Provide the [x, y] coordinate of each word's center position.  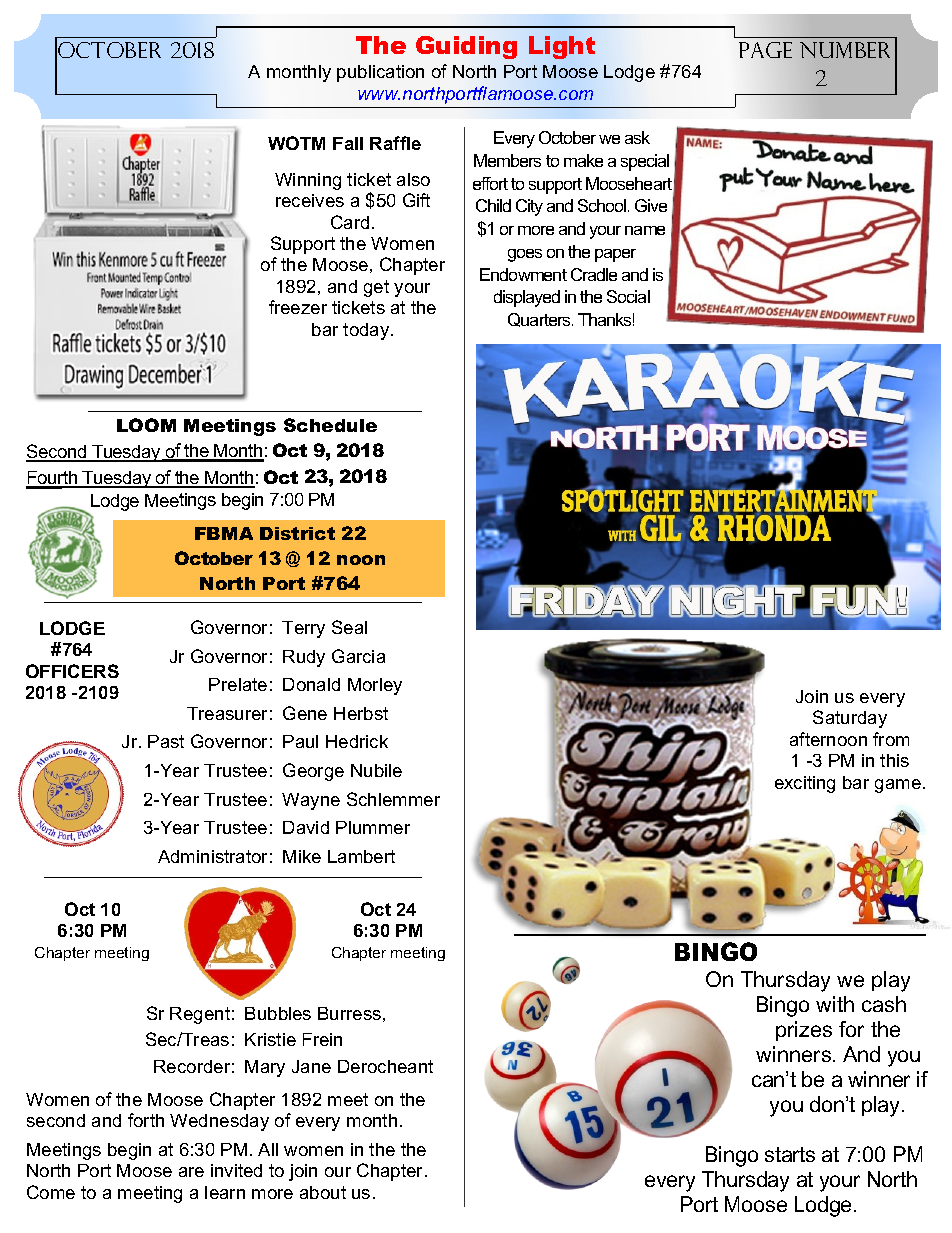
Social [628, 296]
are [191, 1172]
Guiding [466, 47]
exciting [805, 784]
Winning [308, 181]
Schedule [330, 425]
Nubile [376, 770]
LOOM [146, 425]
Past [166, 741]
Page [765, 50]
